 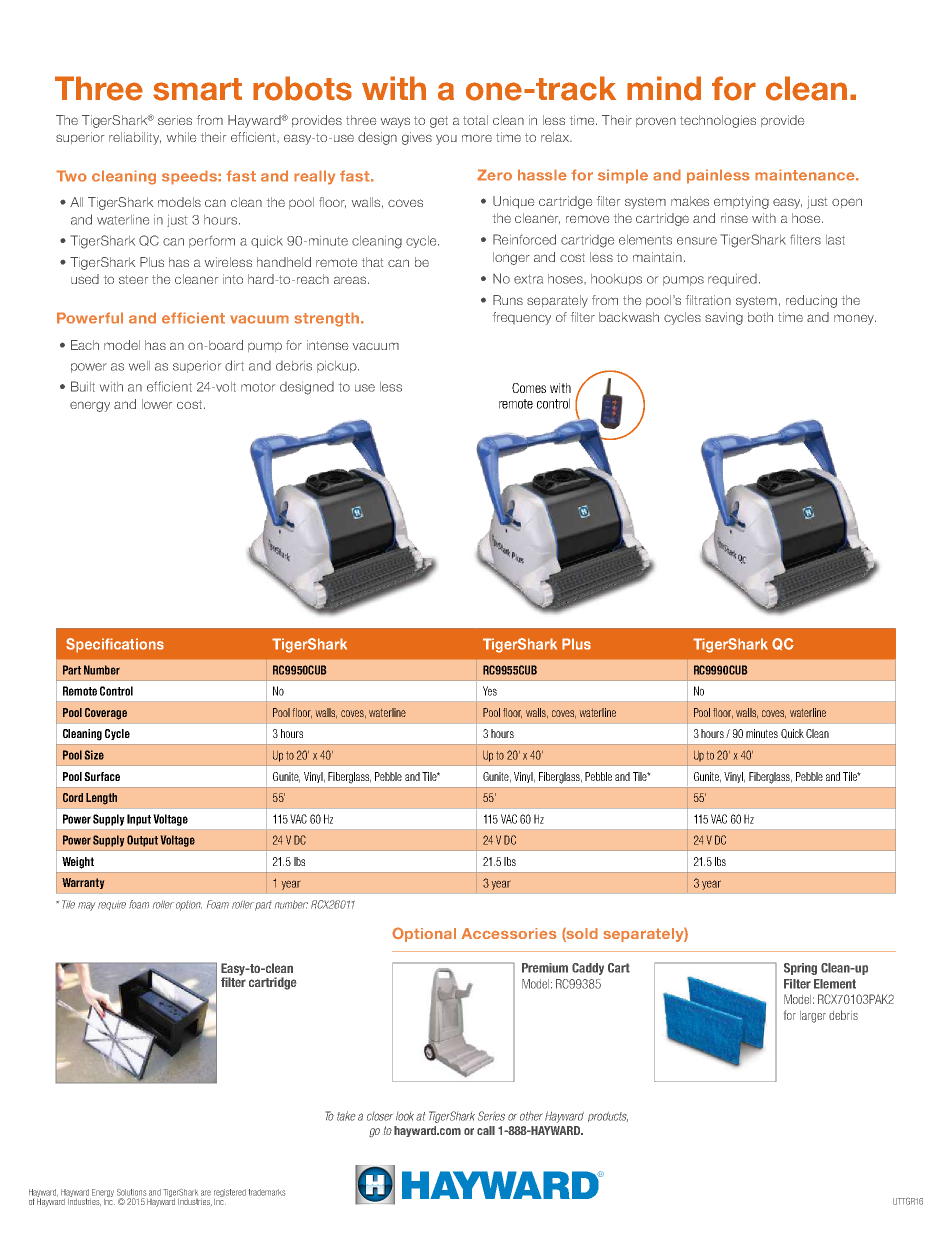 I want to click on Comes, so click(x=529, y=388).
